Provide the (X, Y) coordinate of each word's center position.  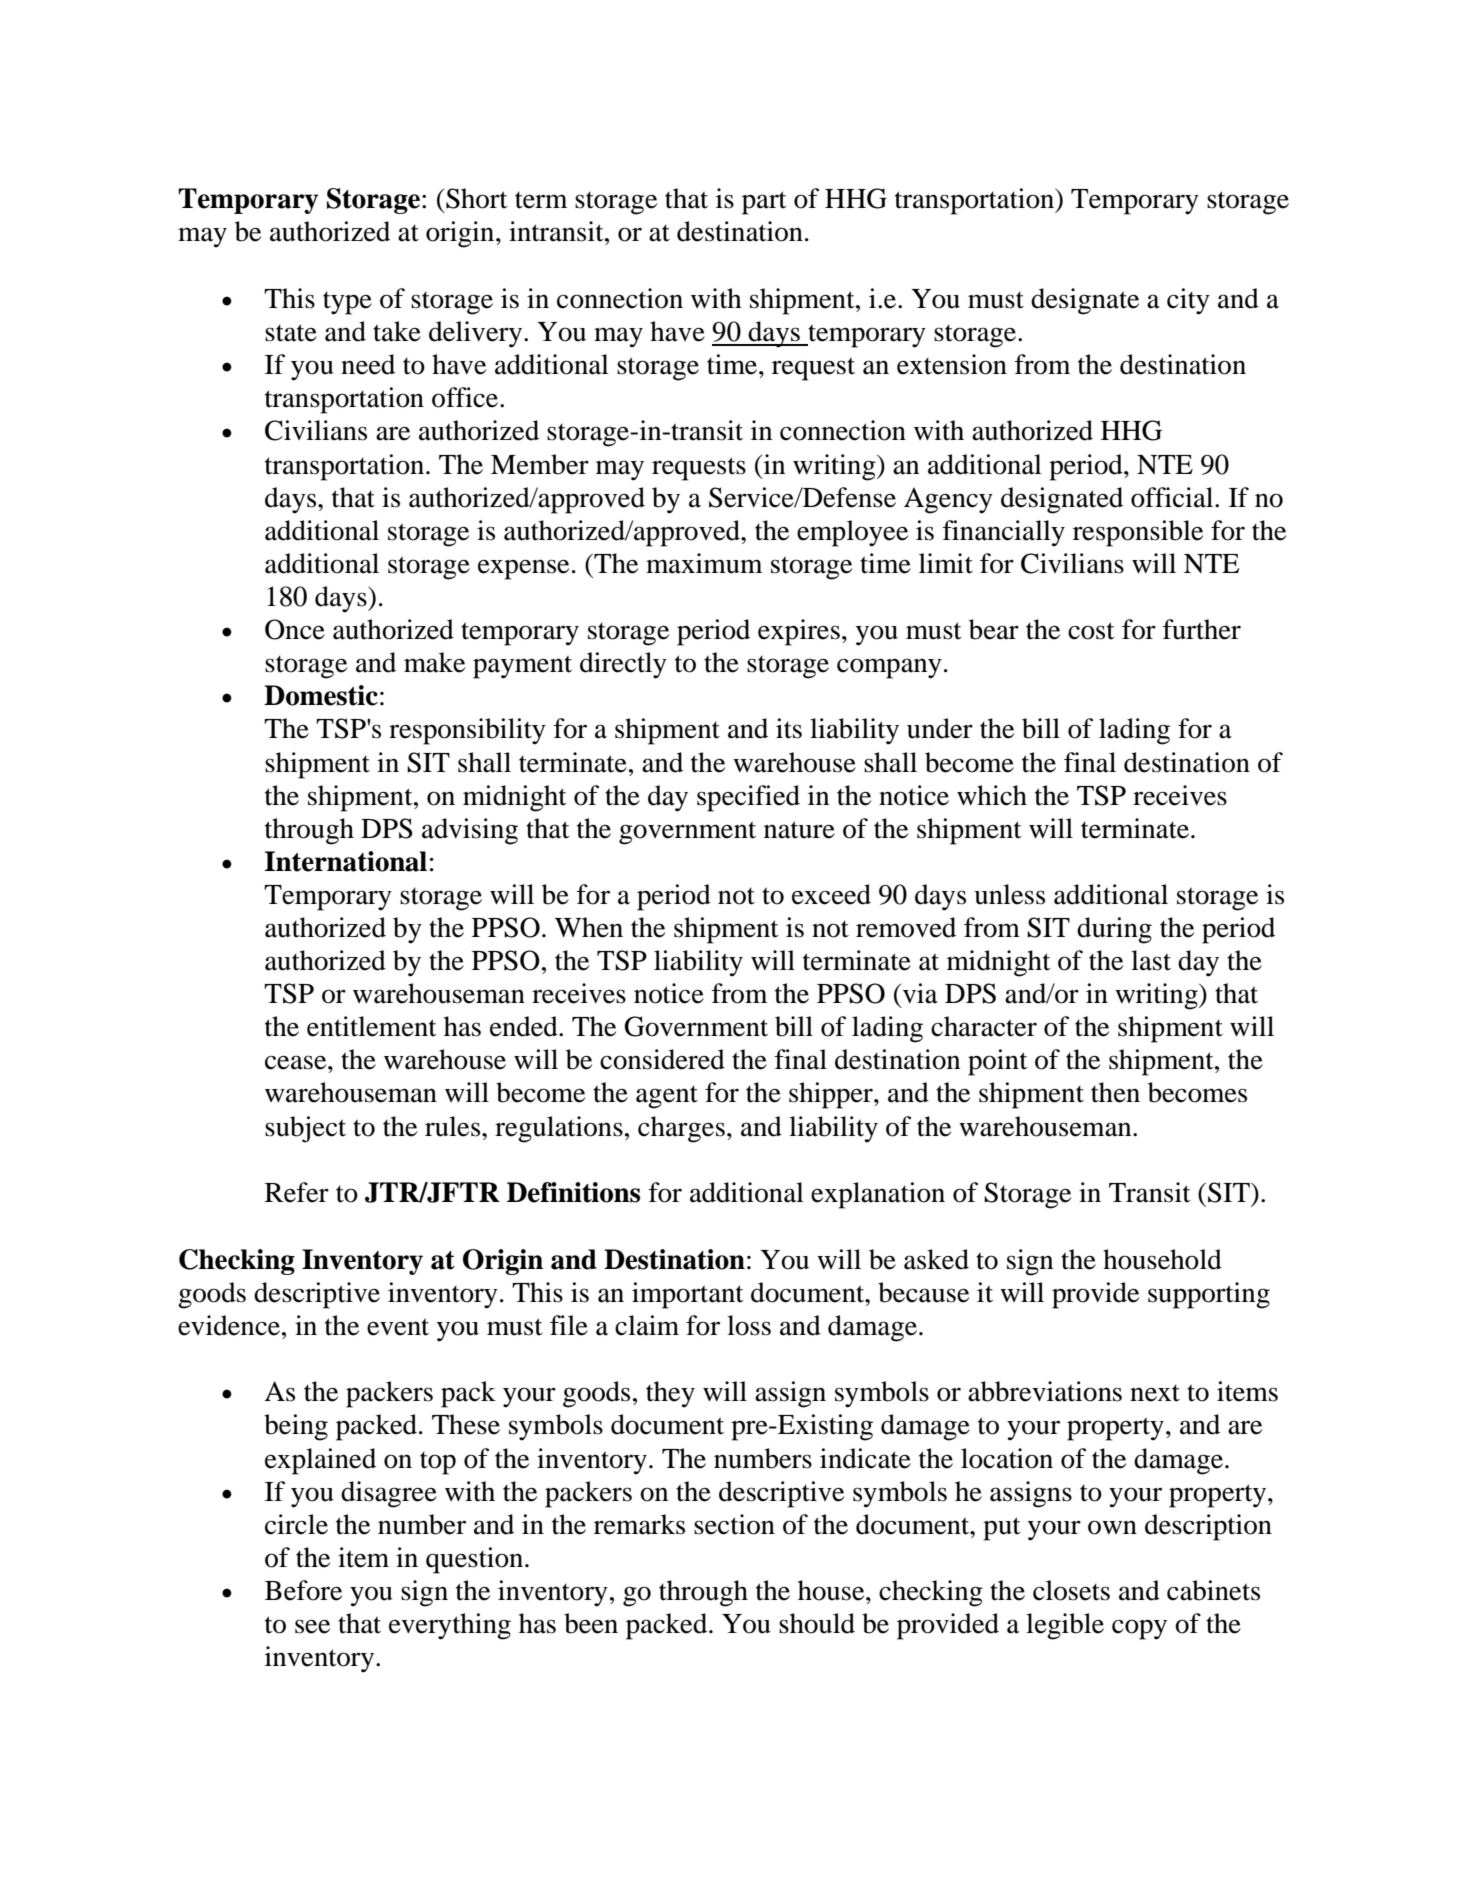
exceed (831, 894)
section (734, 1524)
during (1114, 930)
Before (303, 1590)
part (764, 203)
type (347, 303)
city (1188, 301)
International (345, 861)
